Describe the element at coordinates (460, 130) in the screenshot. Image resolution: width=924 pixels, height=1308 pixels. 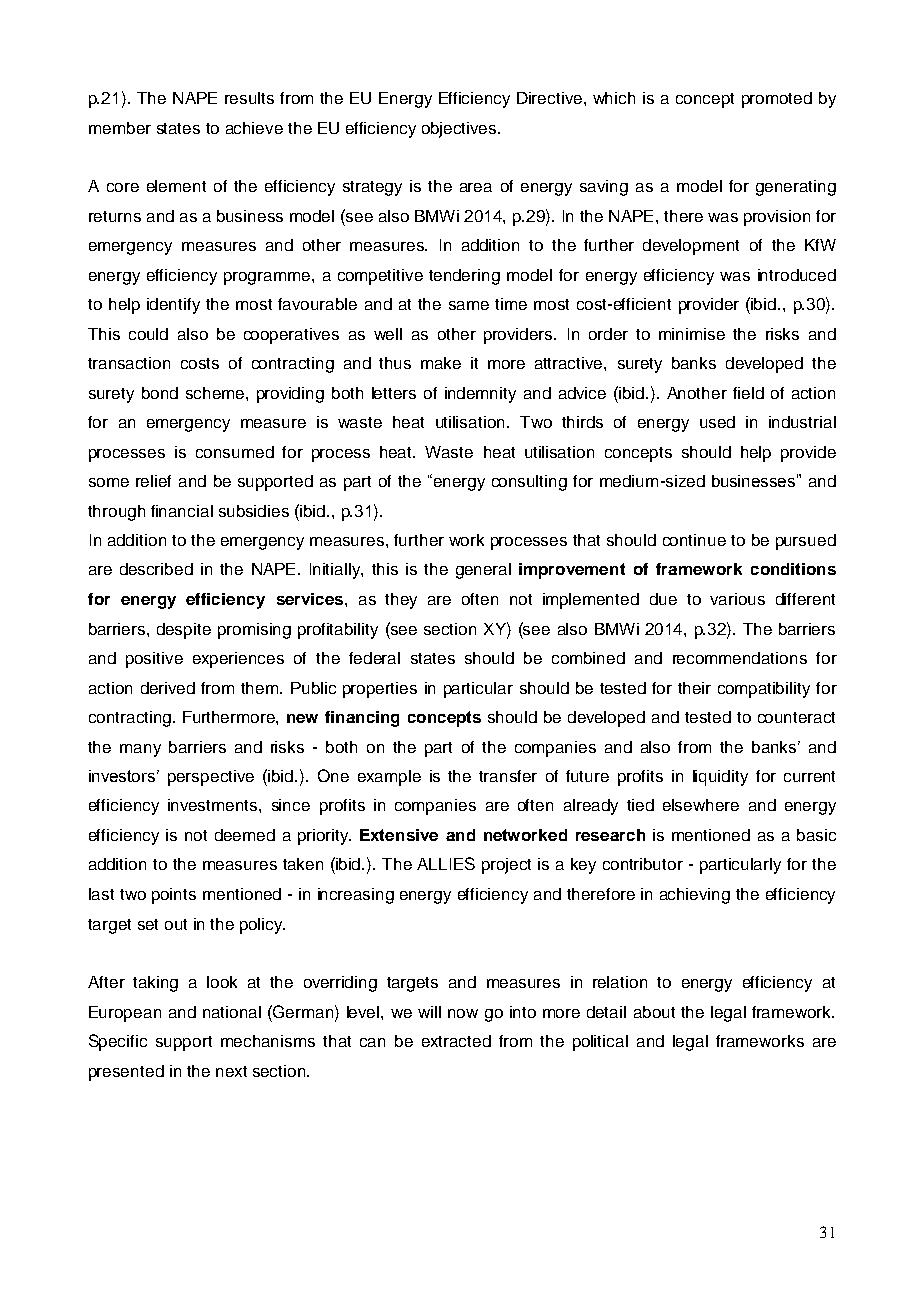
I see `objectives` at that location.
